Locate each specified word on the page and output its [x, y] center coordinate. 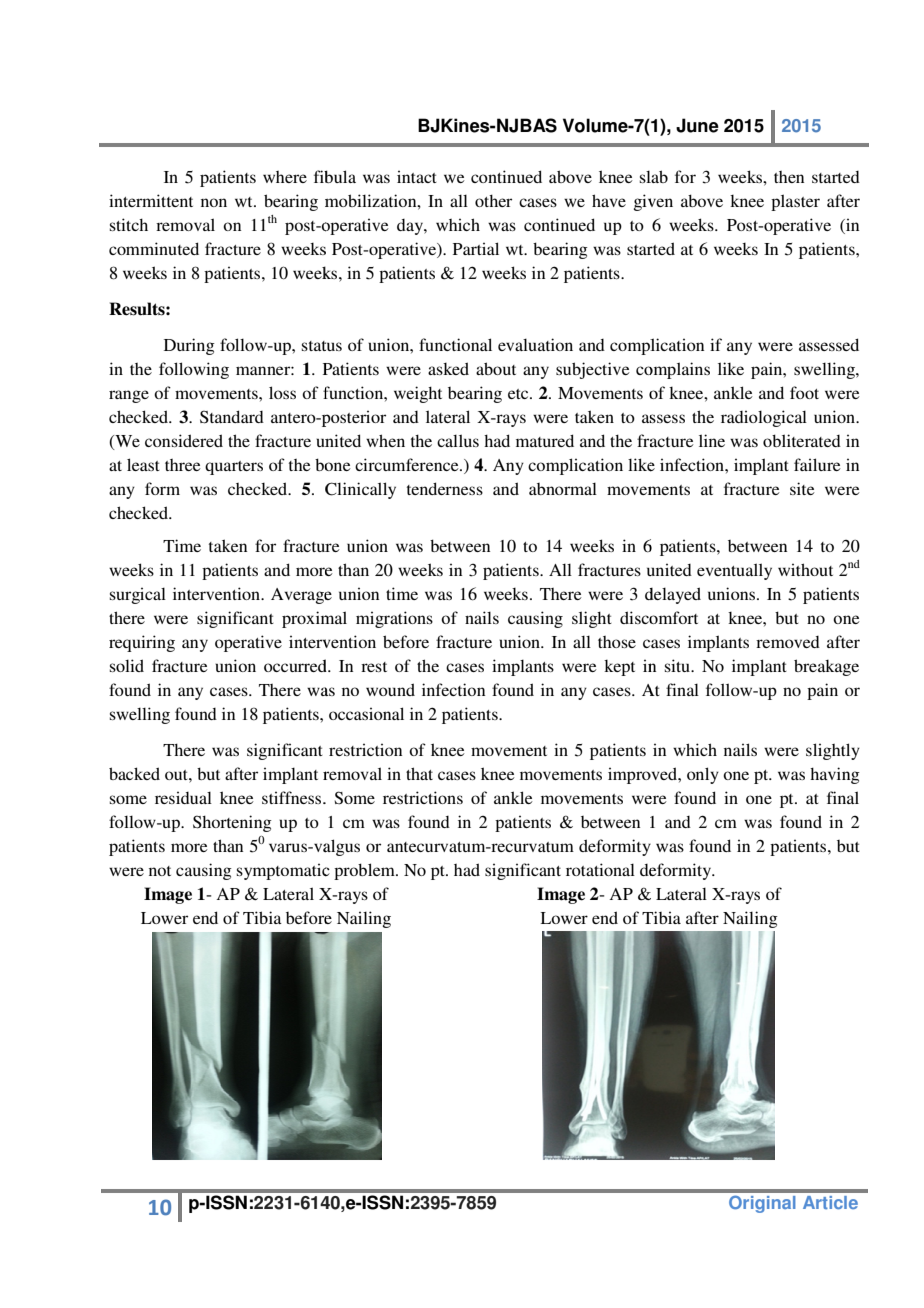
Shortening [232, 823]
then [789, 177]
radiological [764, 418]
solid [127, 665]
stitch [129, 224]
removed [788, 642]
